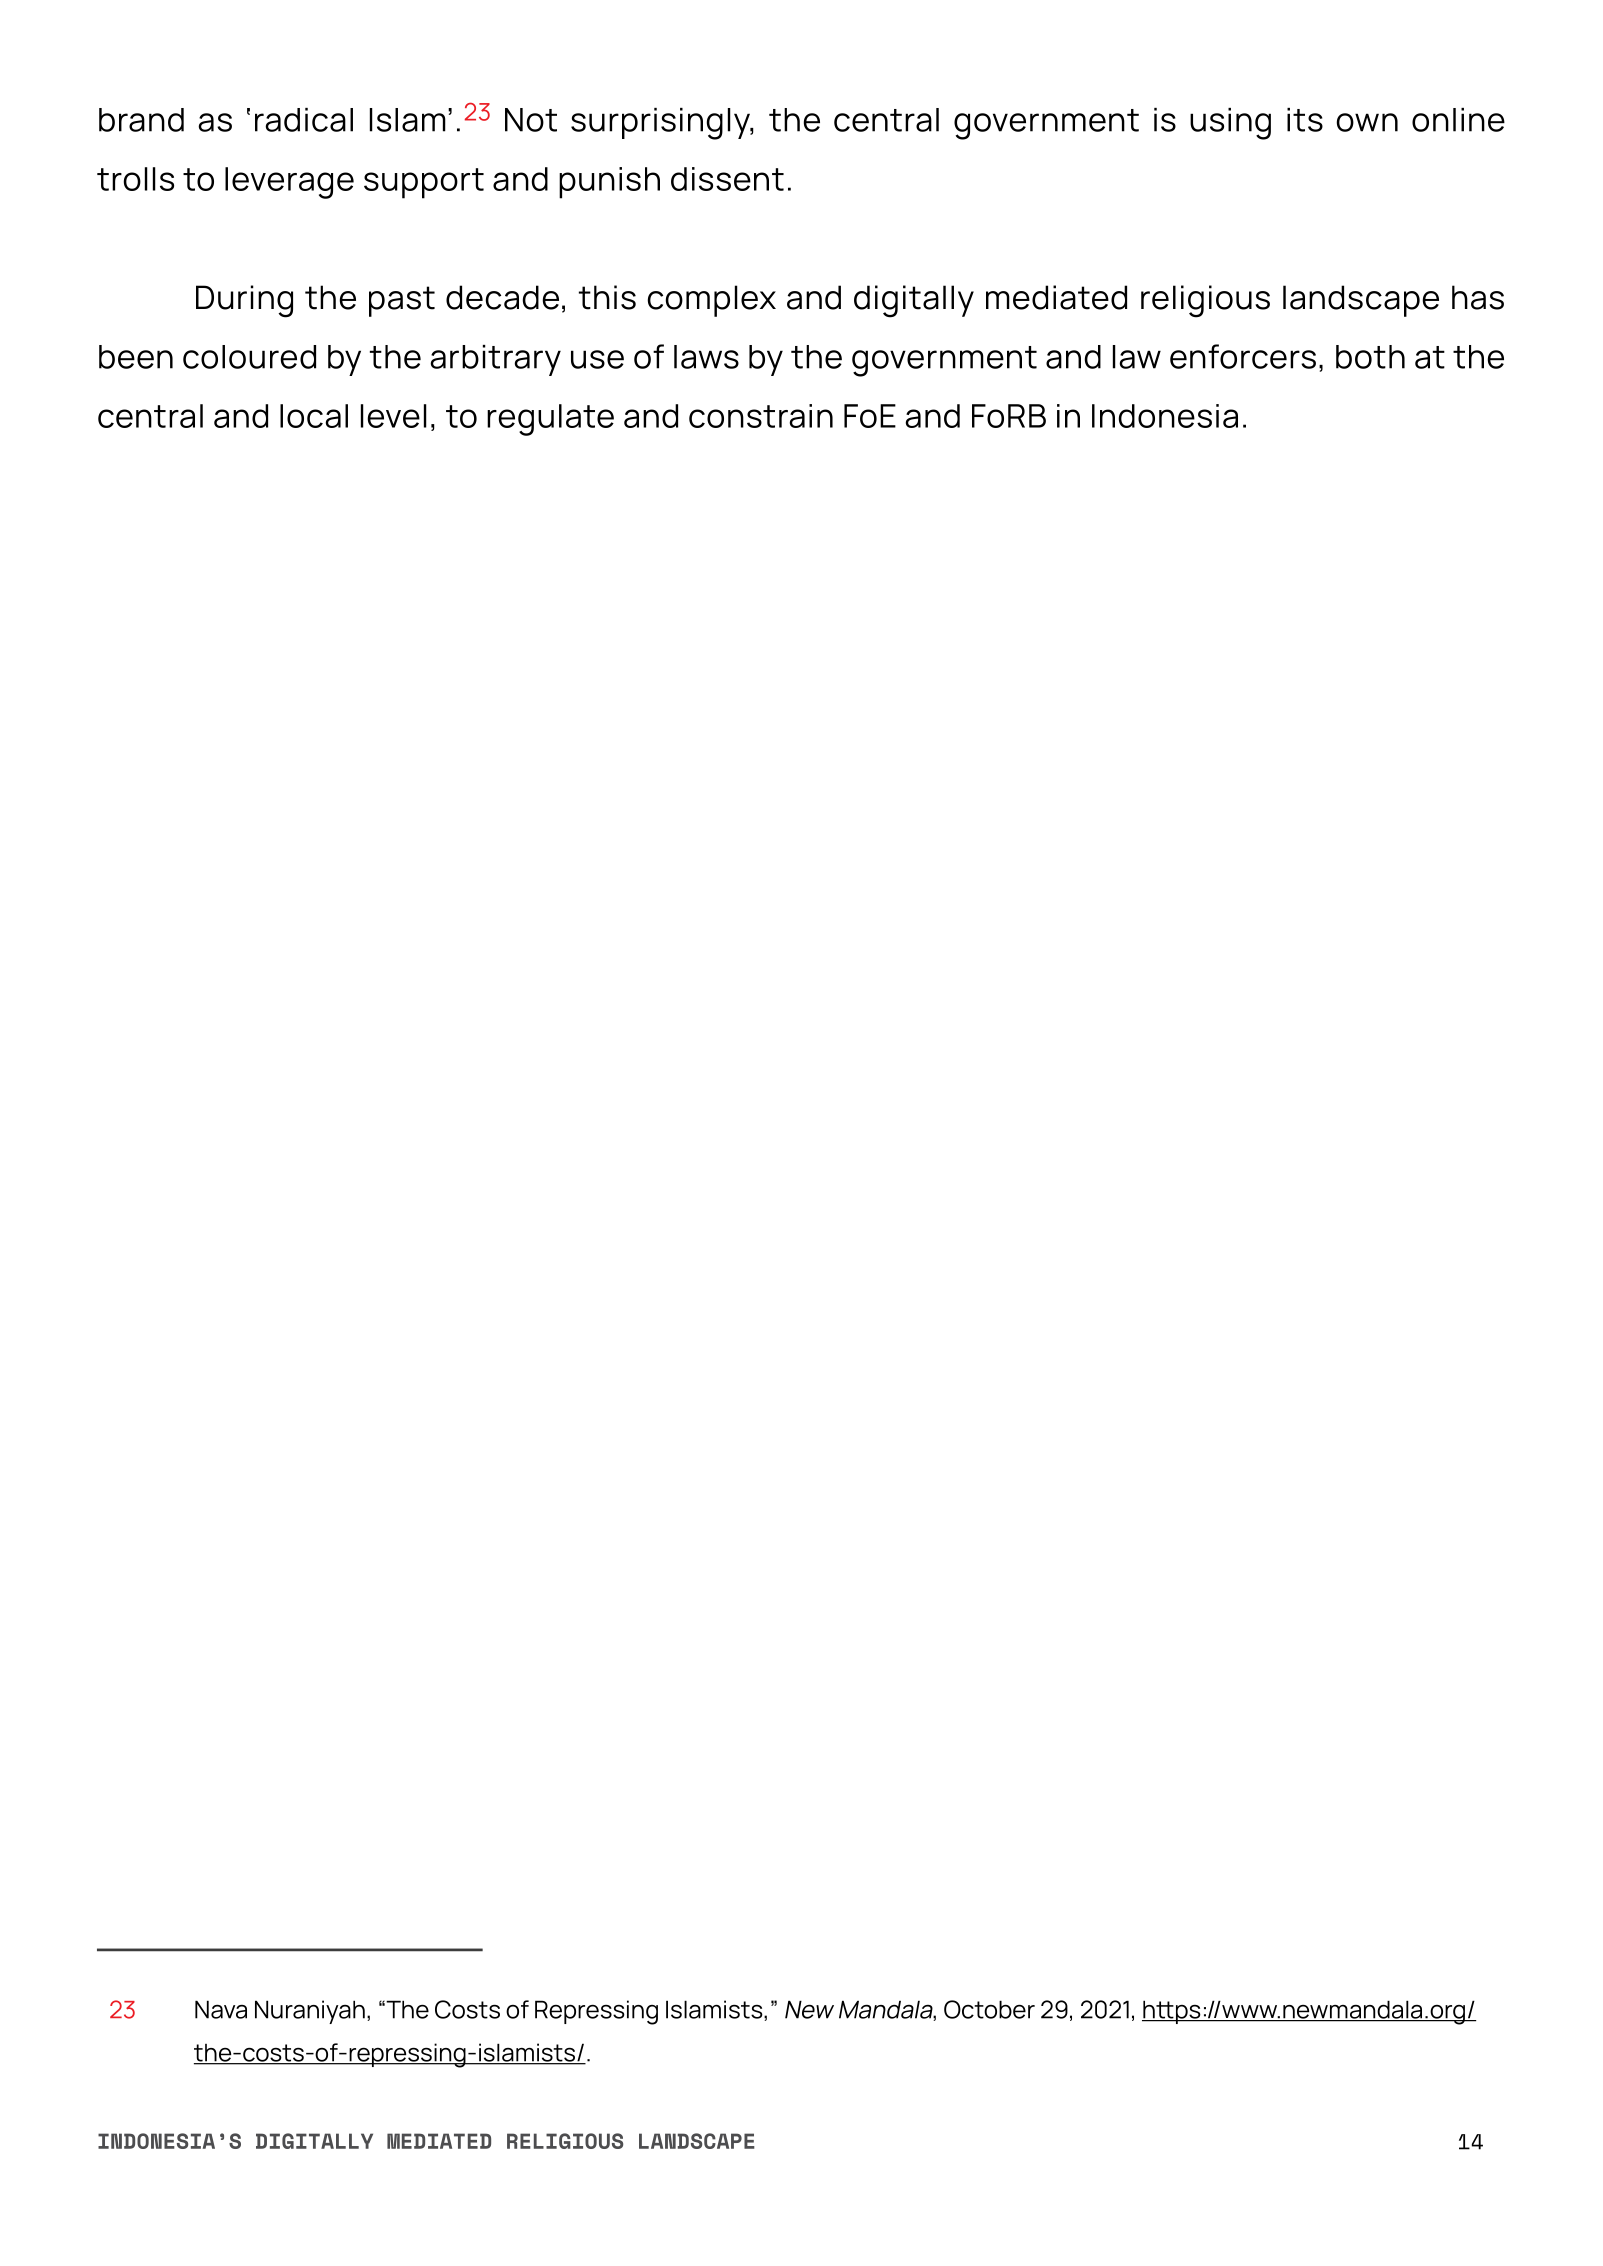  Describe the element at coordinates (1305, 120) in the screenshot. I see `its` at that location.
